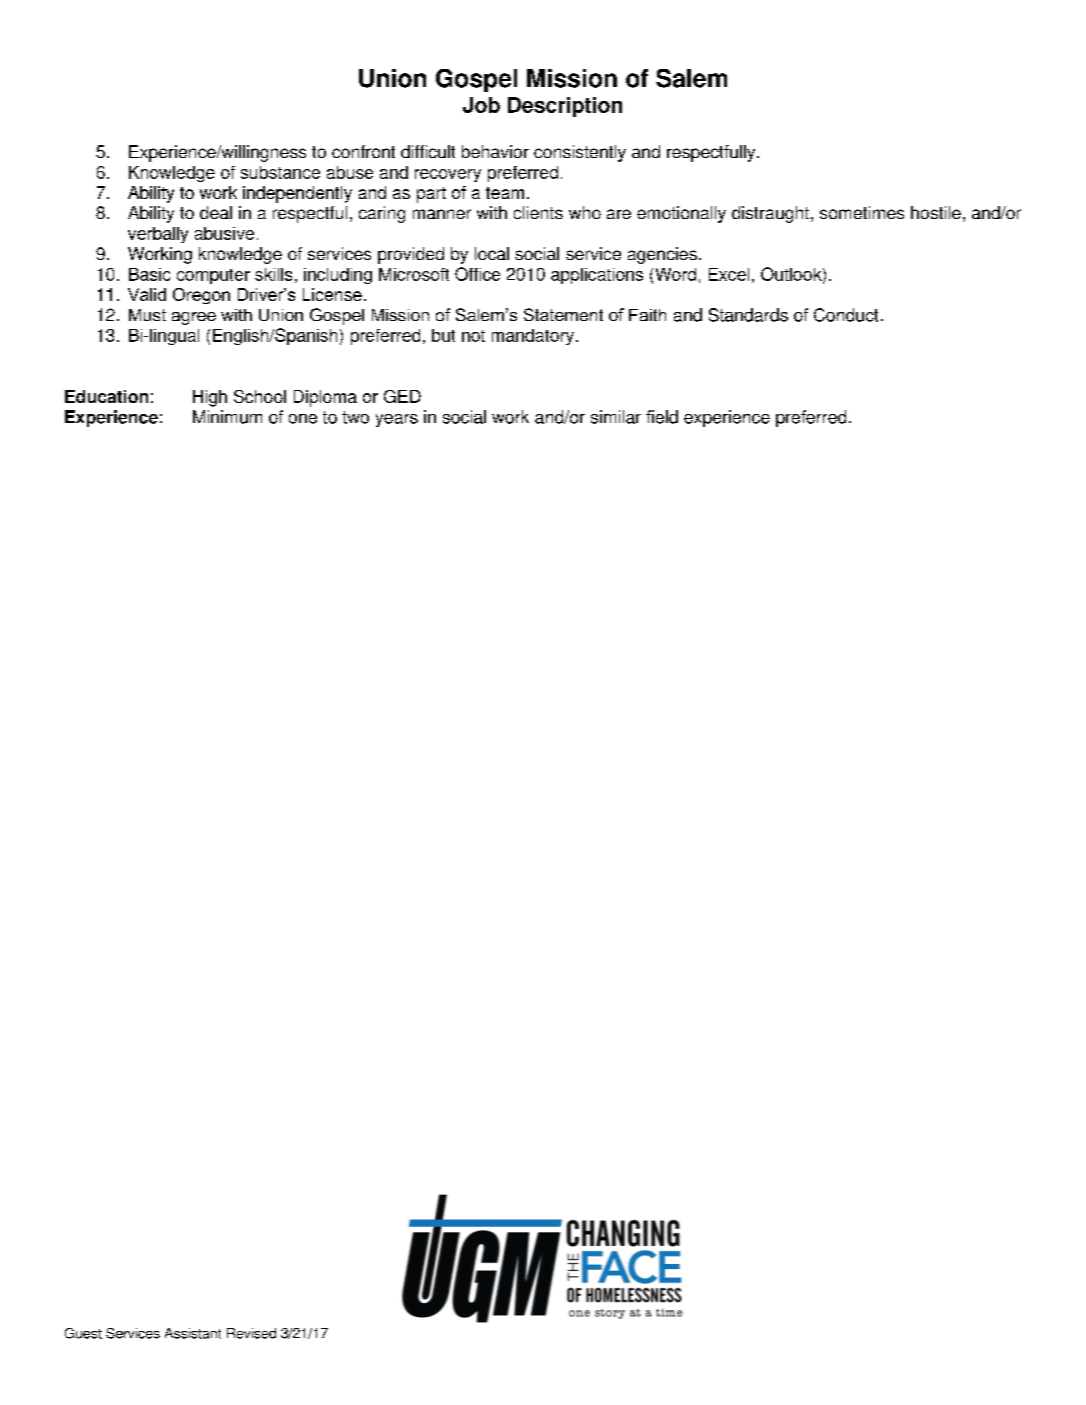 This document has height=1405, width=1086. What do you see at coordinates (216, 212) in the document?
I see `deal` at bounding box center [216, 212].
